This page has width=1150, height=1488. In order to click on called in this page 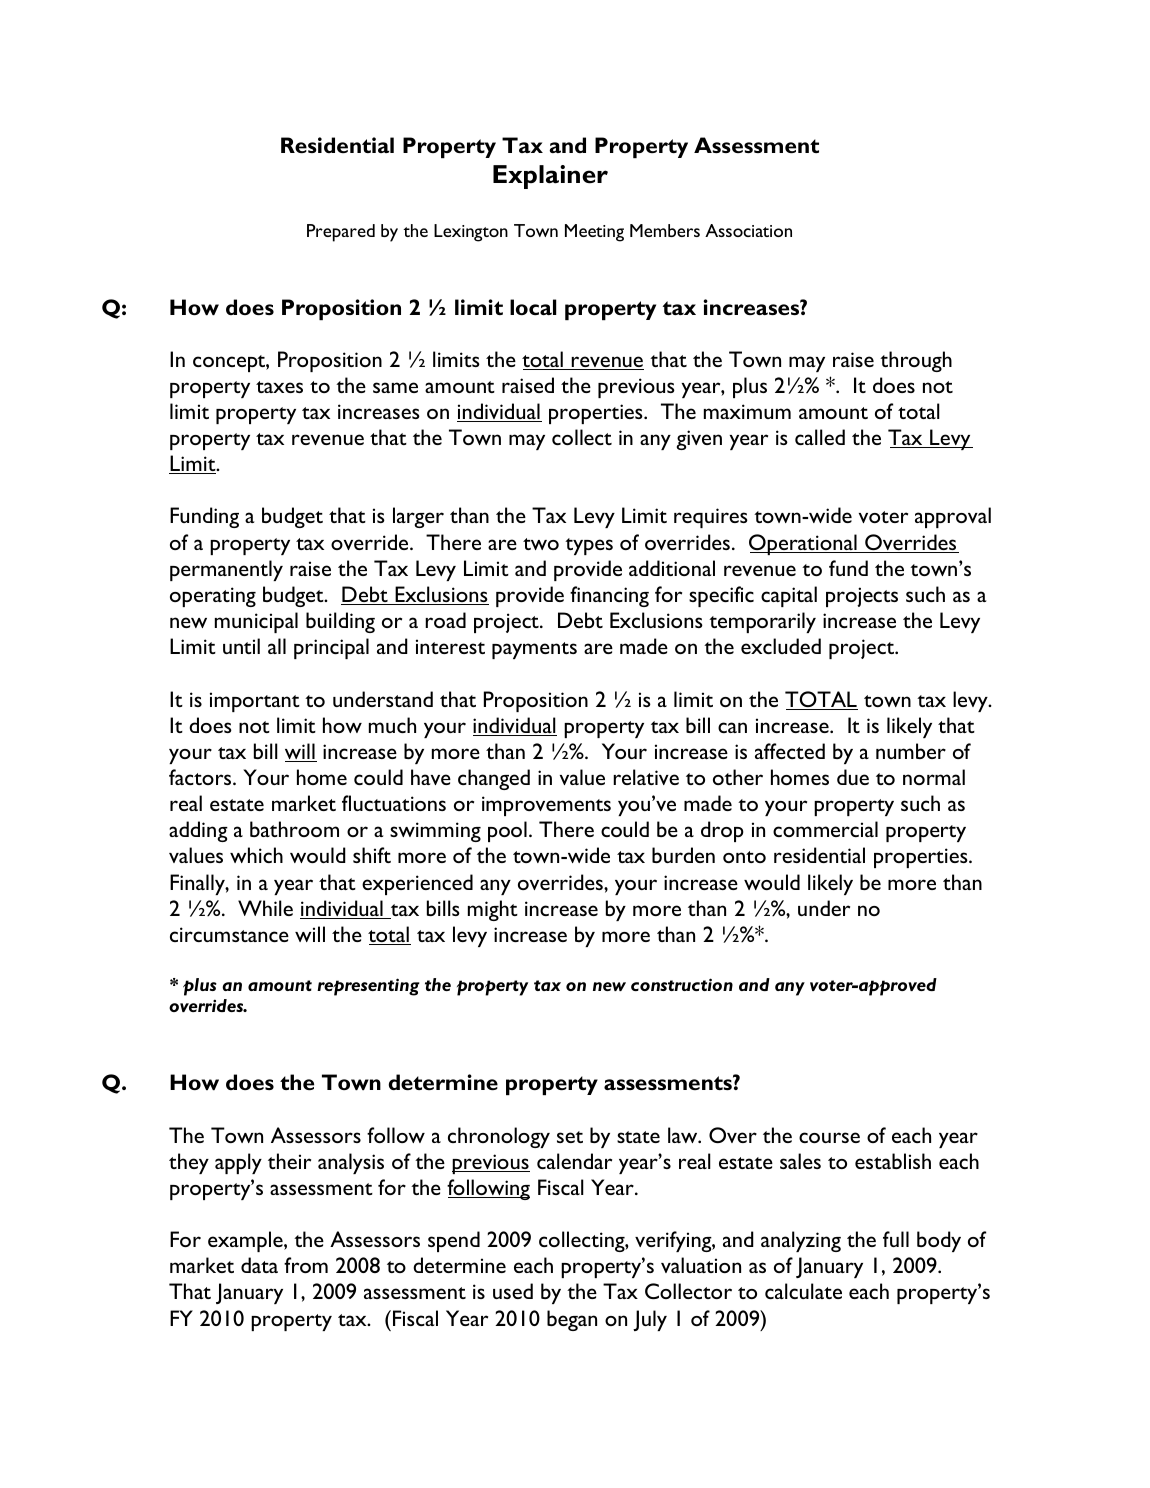, I will do `click(820, 437)`.
